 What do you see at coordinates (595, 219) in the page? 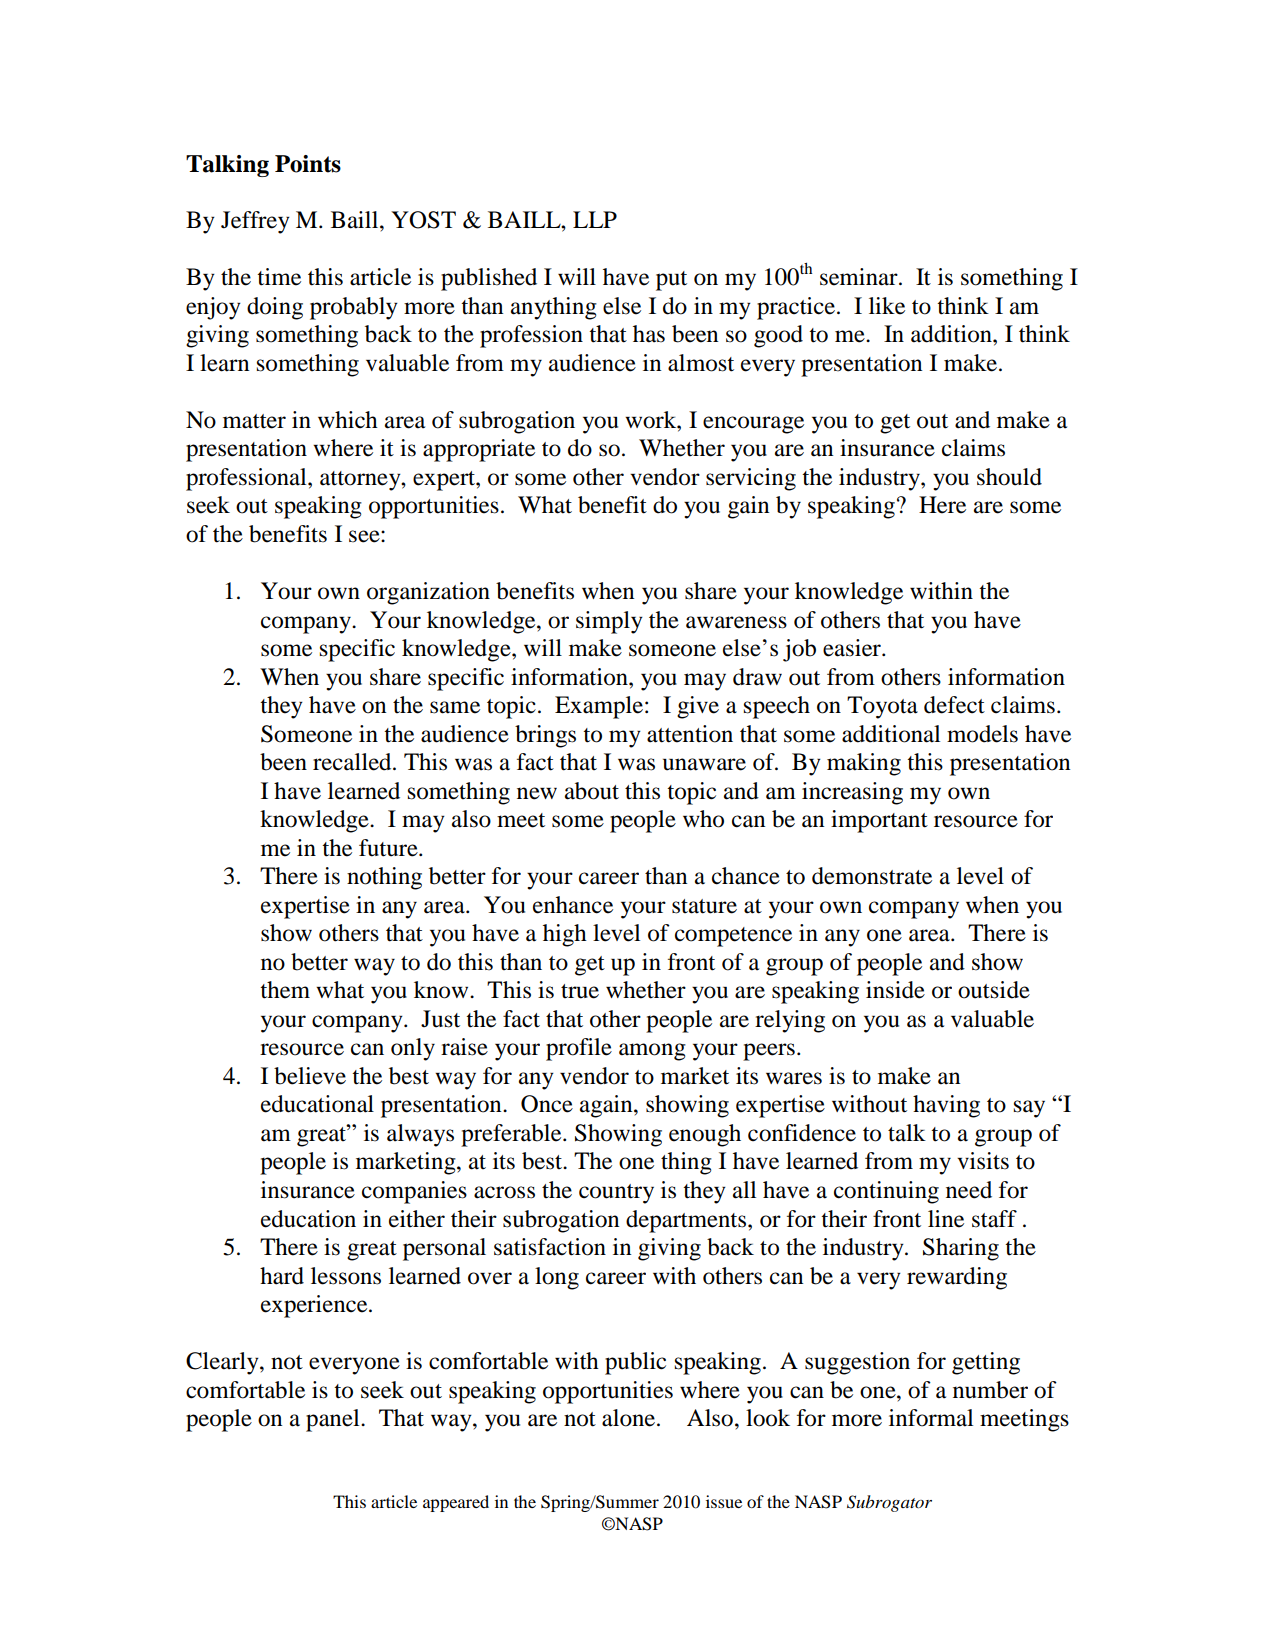
I see `LLP` at bounding box center [595, 219].
